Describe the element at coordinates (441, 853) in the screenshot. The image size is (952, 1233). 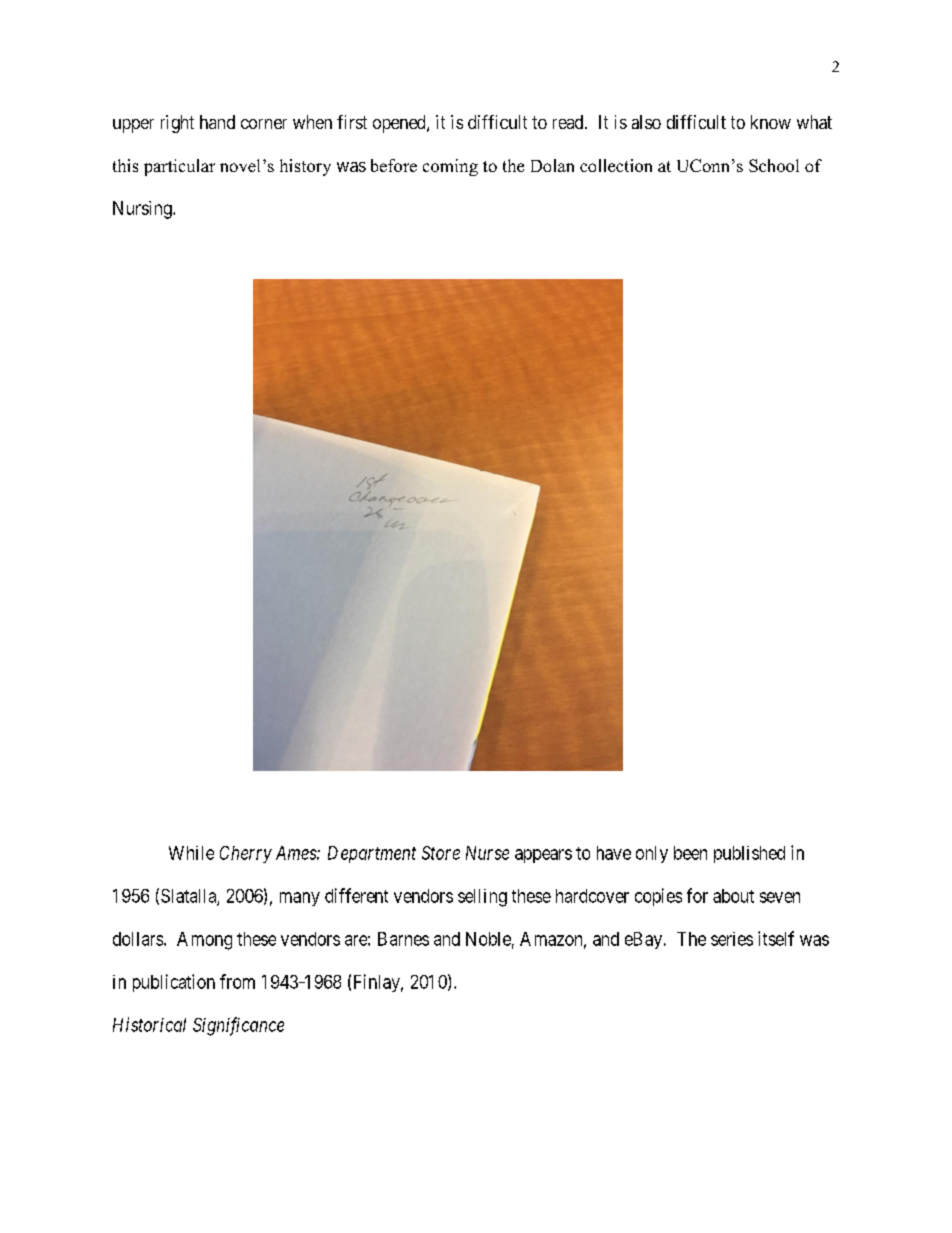
I see `Store` at that location.
